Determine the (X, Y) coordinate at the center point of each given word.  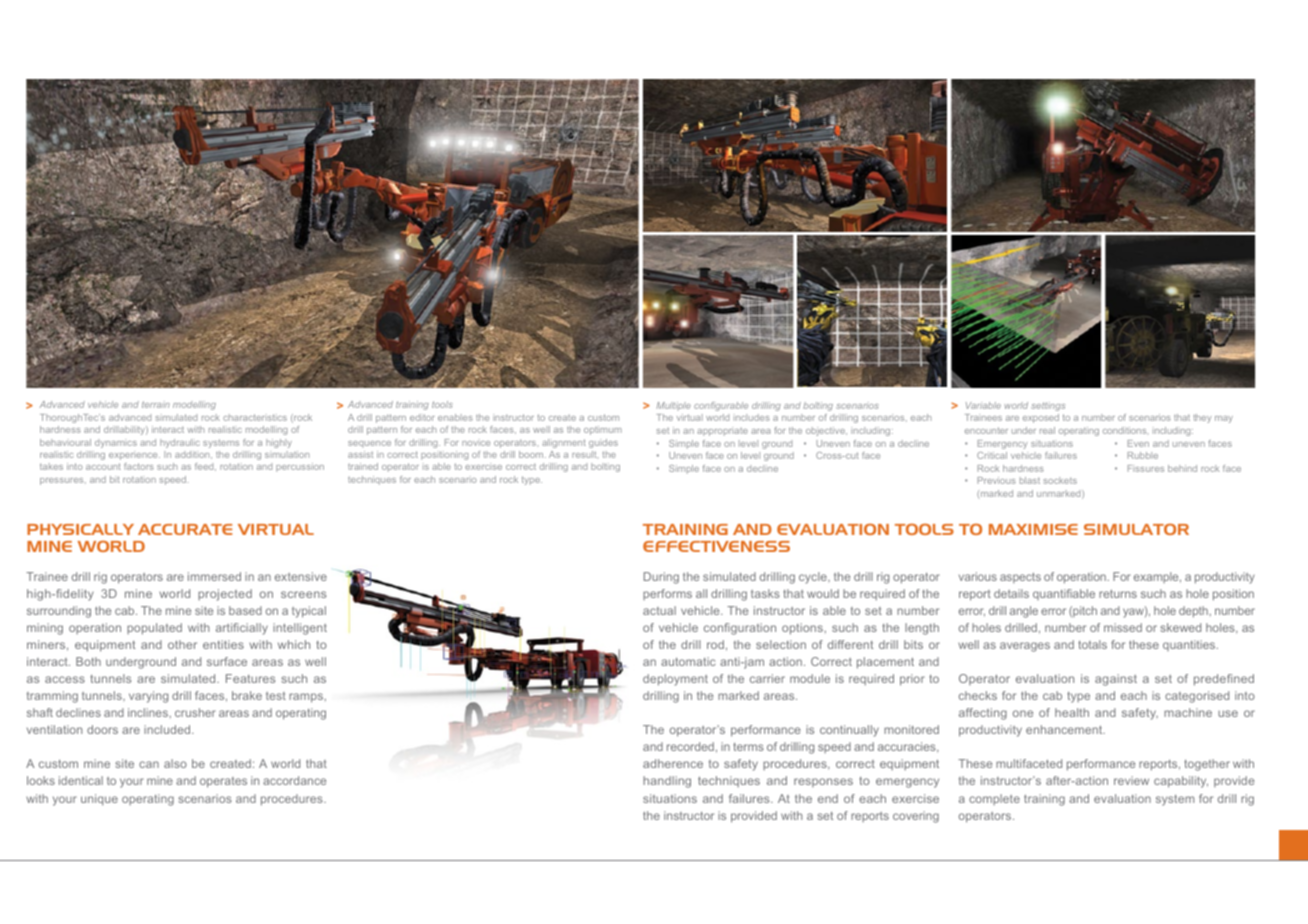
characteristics (255, 417)
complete (994, 799)
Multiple (673, 406)
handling (667, 782)
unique (99, 800)
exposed (1041, 418)
